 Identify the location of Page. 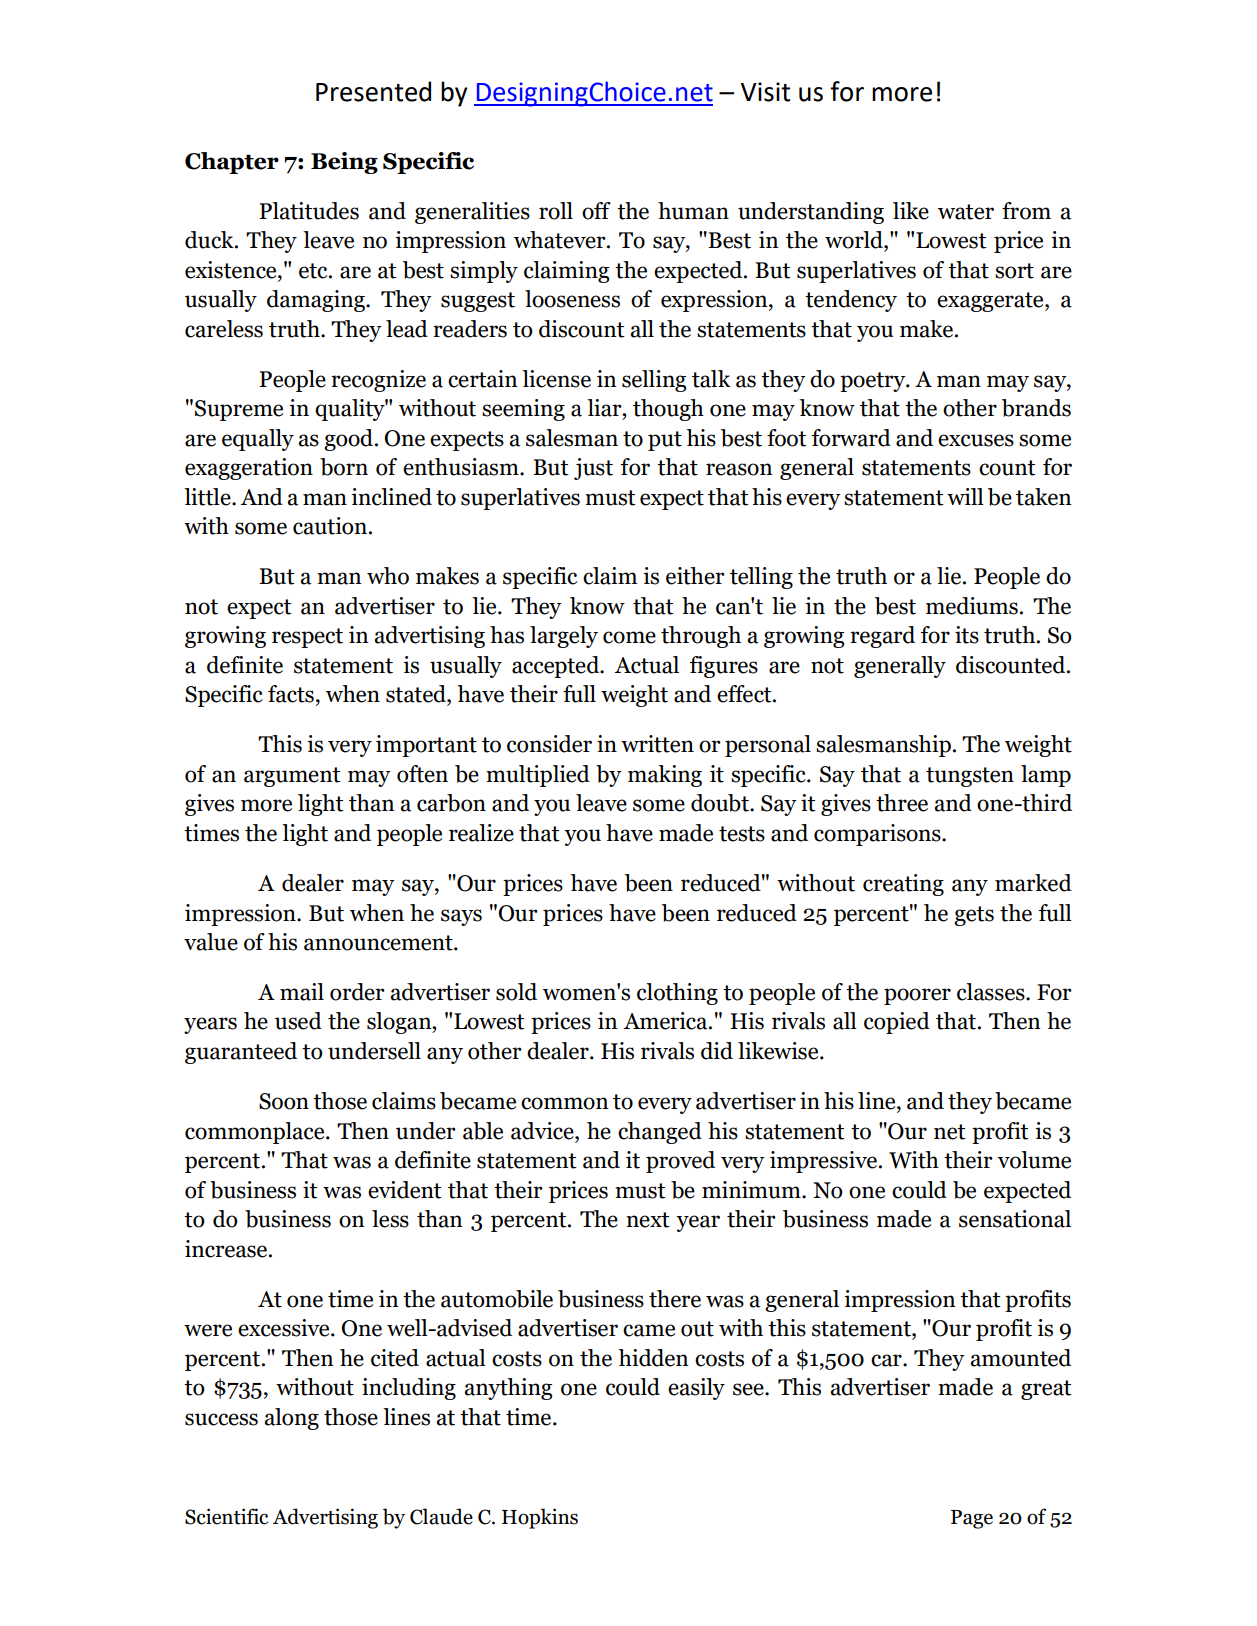
(972, 1519).
